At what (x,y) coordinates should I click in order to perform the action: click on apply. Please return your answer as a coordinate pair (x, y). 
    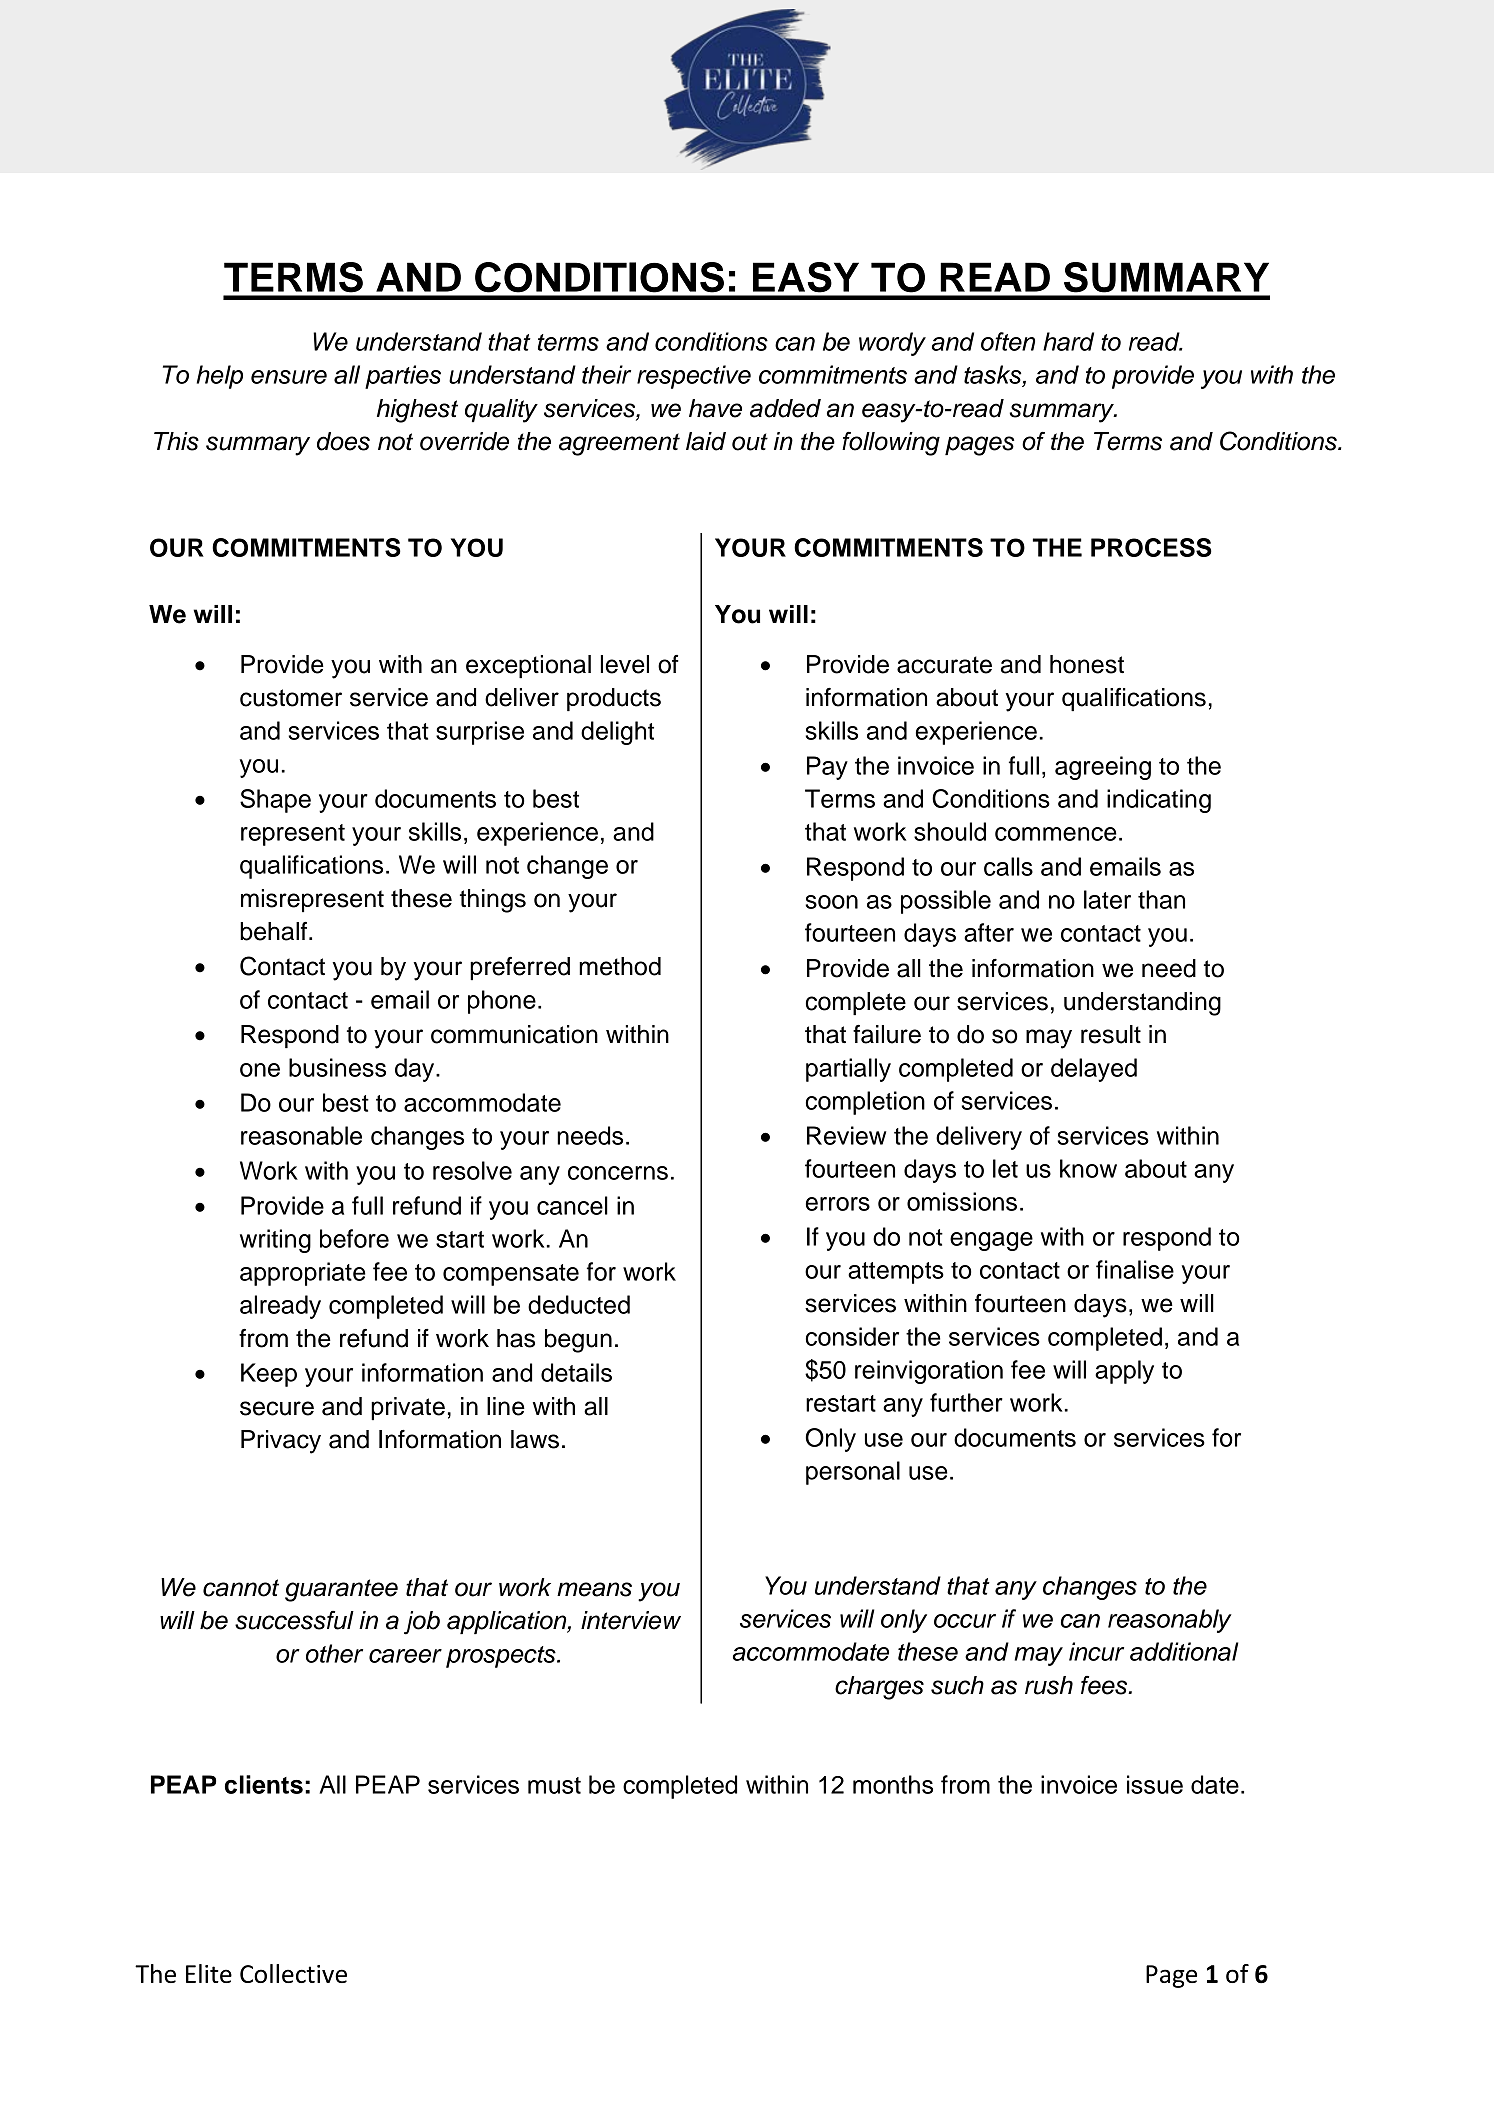
    Looking at the image, I should click on (1124, 1372).
